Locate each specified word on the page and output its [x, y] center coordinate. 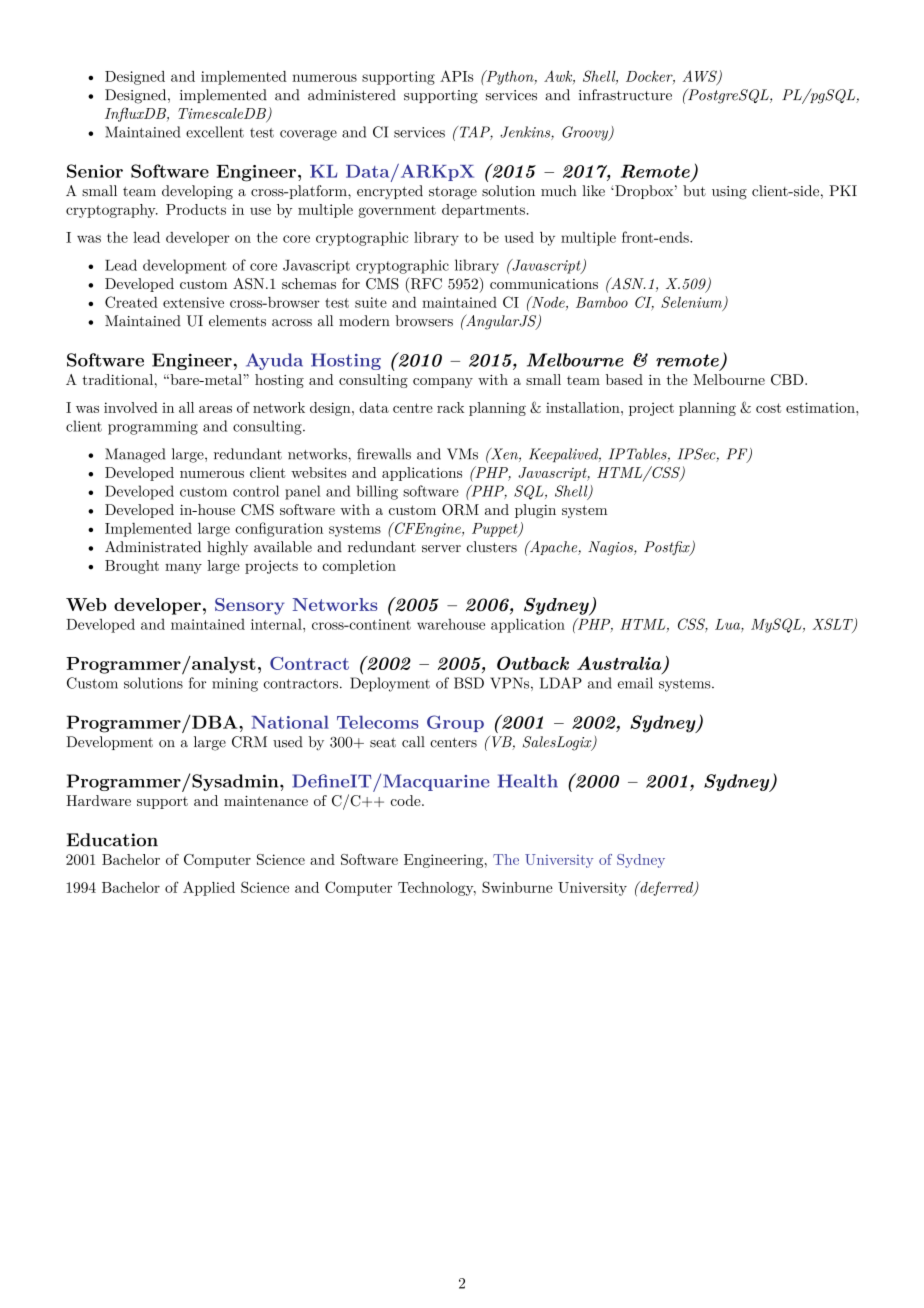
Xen [504, 455]
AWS [701, 77]
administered [352, 95]
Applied [209, 888]
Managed [135, 455]
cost [768, 408]
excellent [215, 132]
